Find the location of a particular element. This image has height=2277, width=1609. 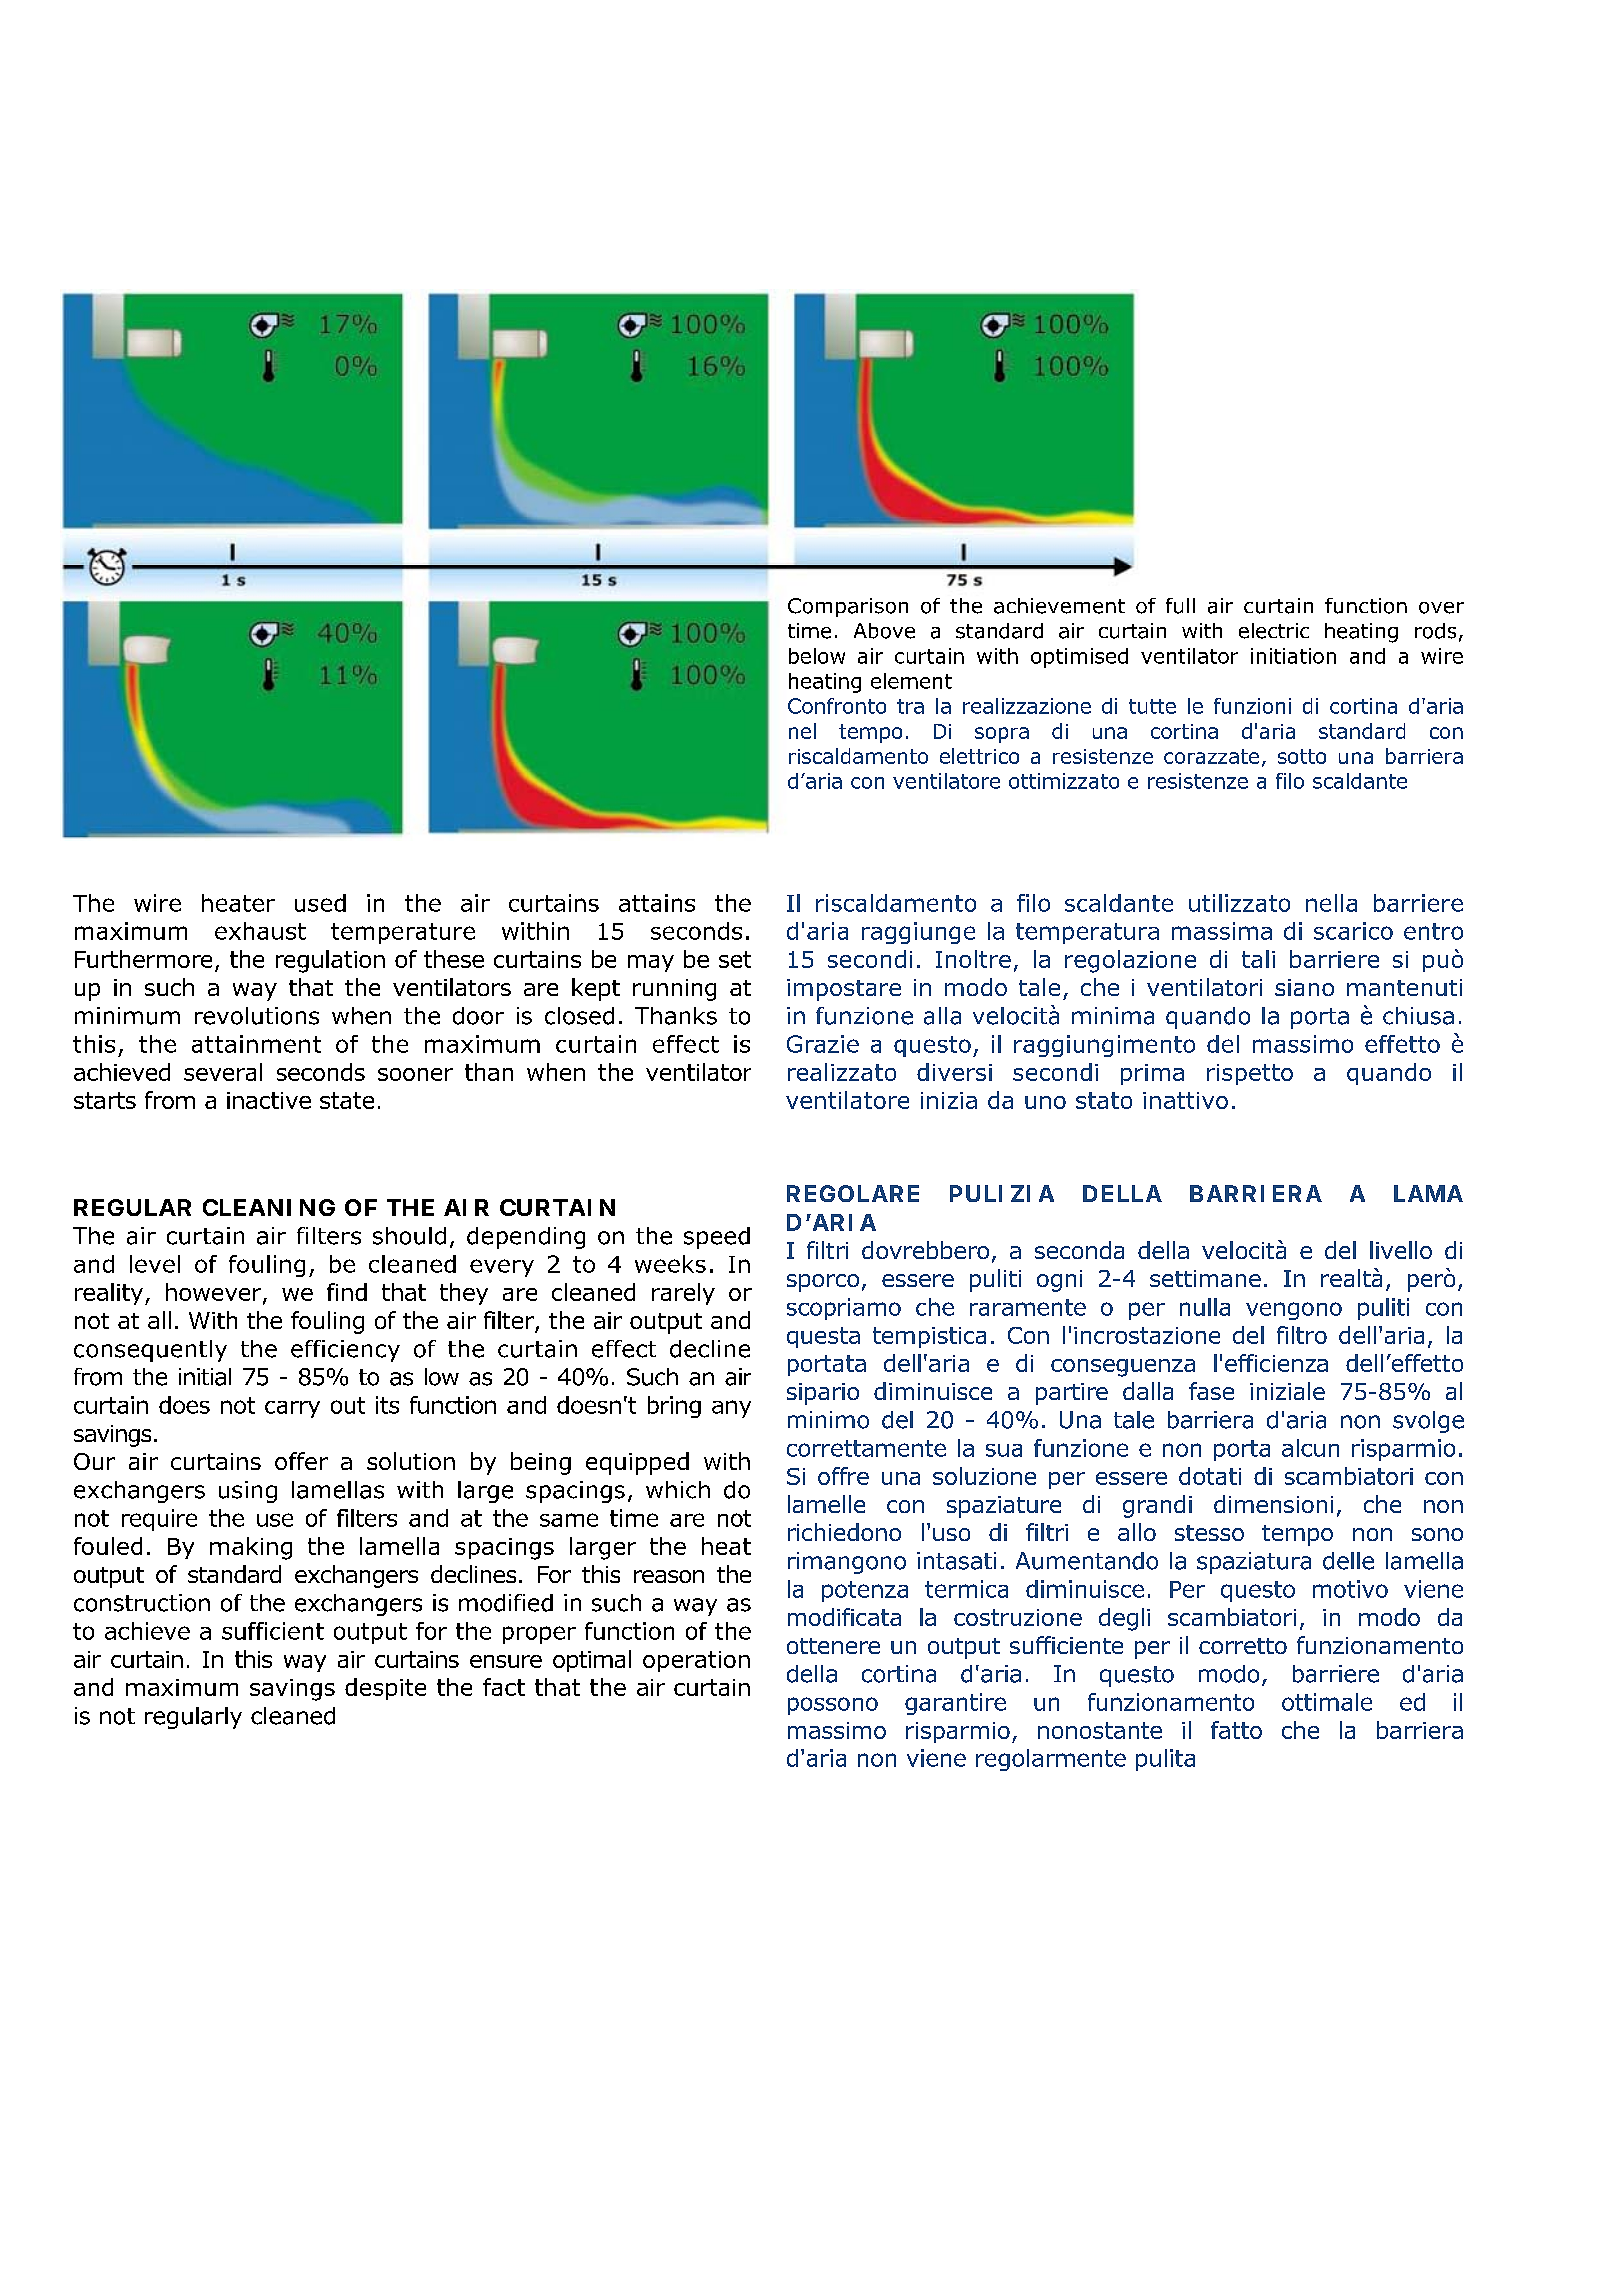

used is located at coordinates (320, 903).
